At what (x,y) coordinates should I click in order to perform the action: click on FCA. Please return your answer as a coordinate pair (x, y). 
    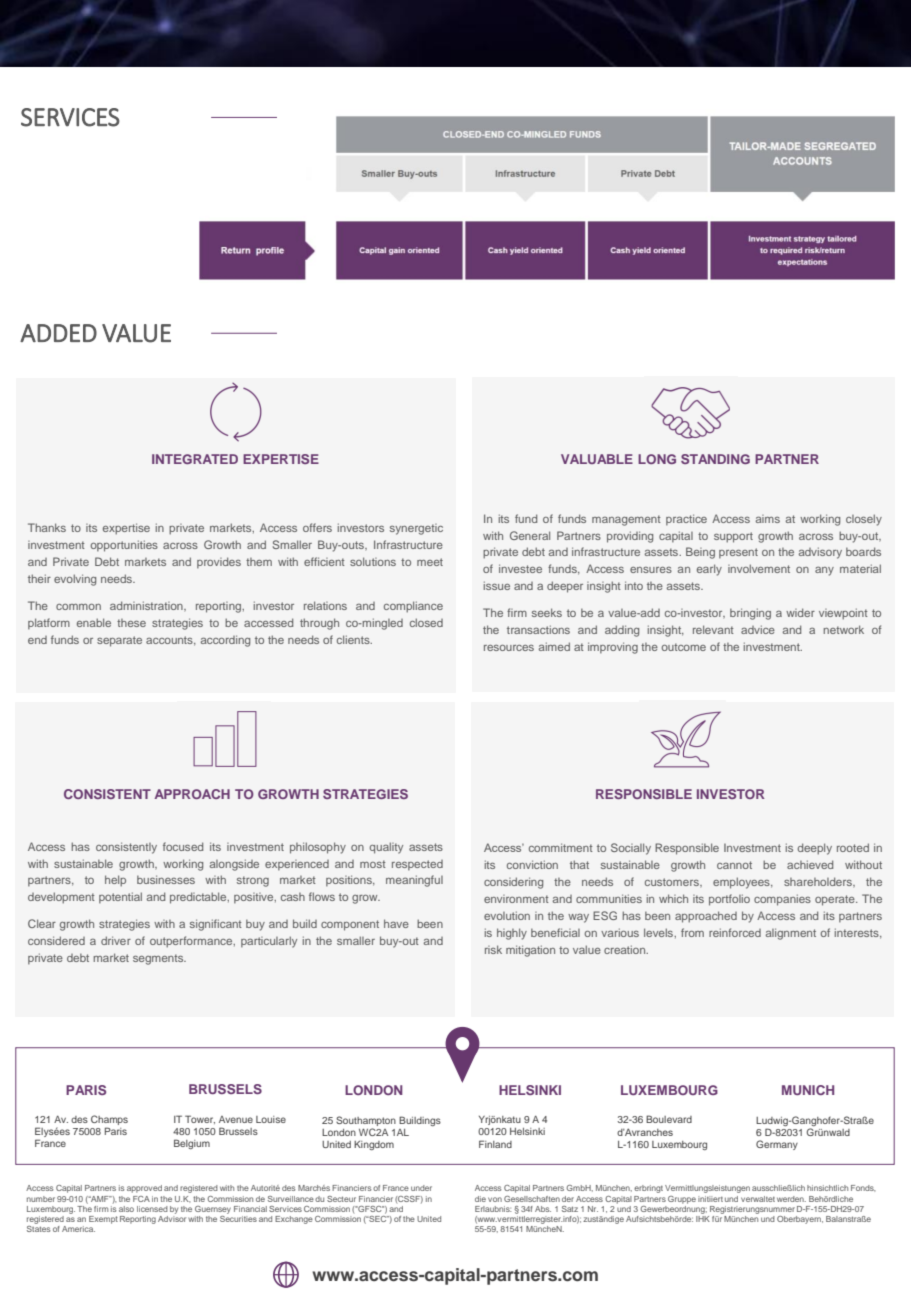
    Looking at the image, I should click on (141, 1199).
